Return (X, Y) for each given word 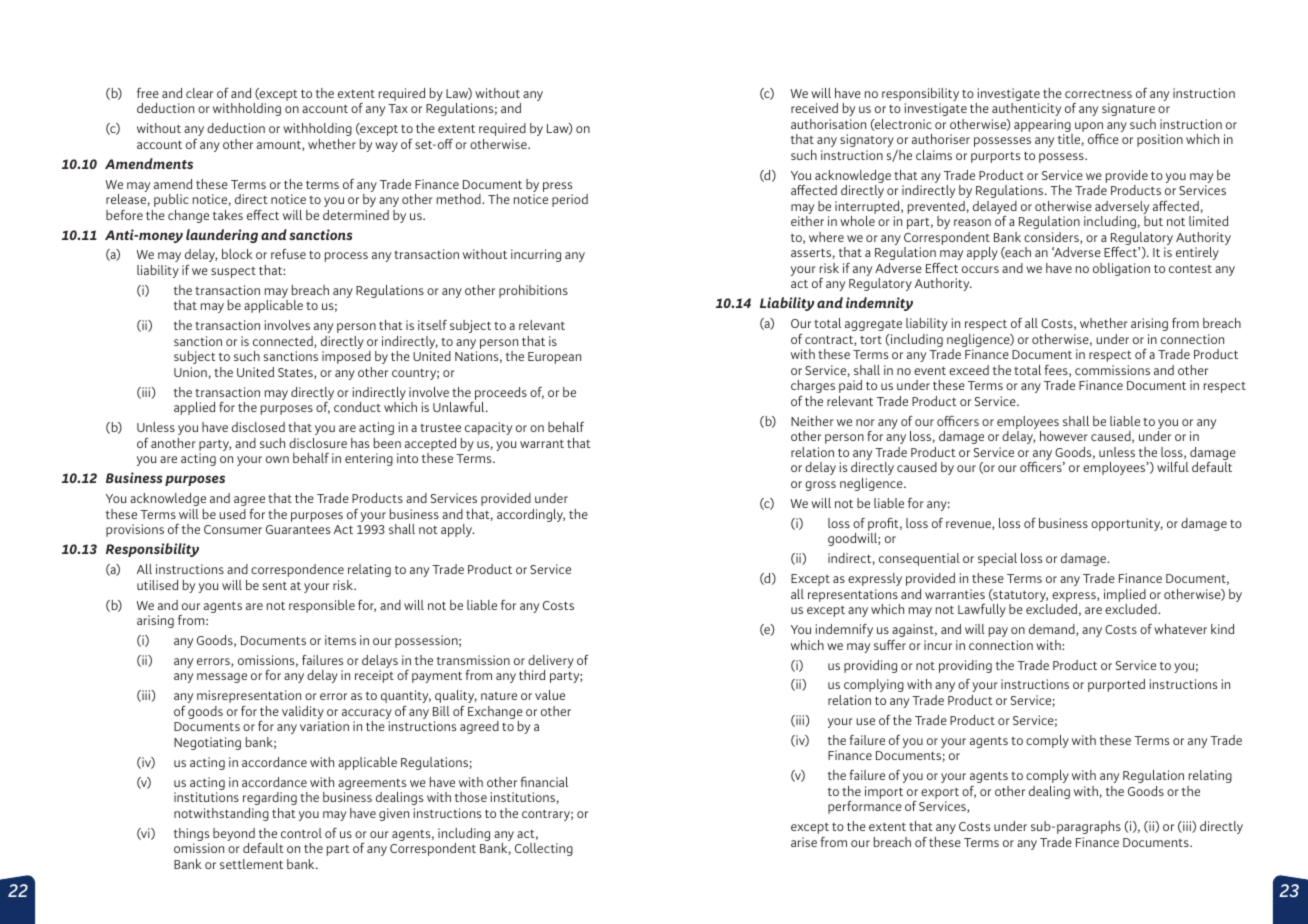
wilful (1173, 467)
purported (1116, 685)
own (277, 459)
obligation (1121, 269)
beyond (234, 836)
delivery (551, 663)
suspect (233, 272)
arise (804, 842)
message (222, 678)
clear (199, 93)
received (814, 108)
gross (820, 486)
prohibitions (533, 291)
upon (1089, 128)
